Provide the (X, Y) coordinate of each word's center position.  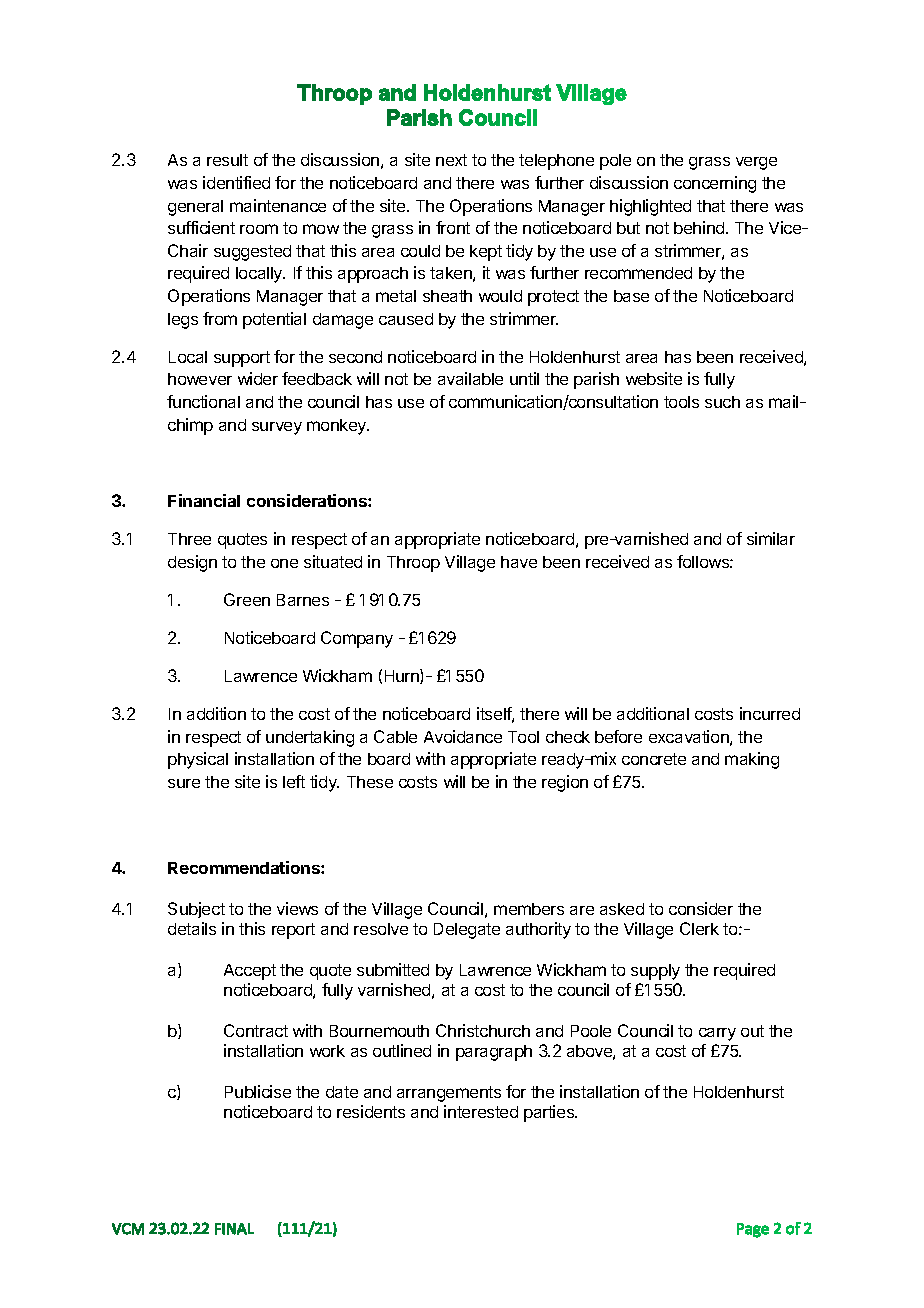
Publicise (258, 1091)
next (451, 160)
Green (247, 599)
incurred (770, 713)
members (529, 909)
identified (236, 182)
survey (277, 428)
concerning (715, 184)
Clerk (699, 928)
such (722, 402)
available (470, 378)
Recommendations (245, 867)
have (519, 562)
